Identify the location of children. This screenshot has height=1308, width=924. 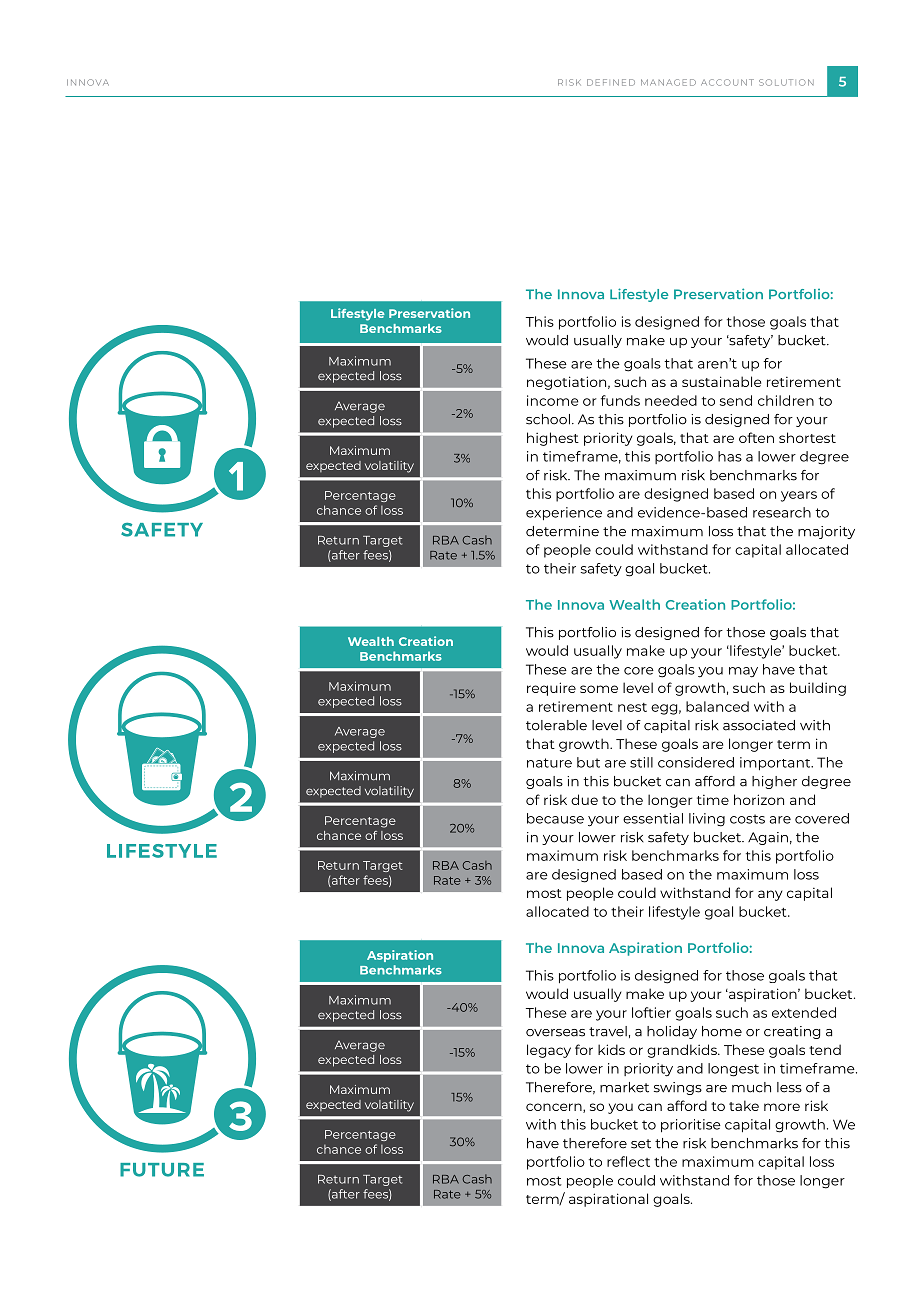
(786, 400).
